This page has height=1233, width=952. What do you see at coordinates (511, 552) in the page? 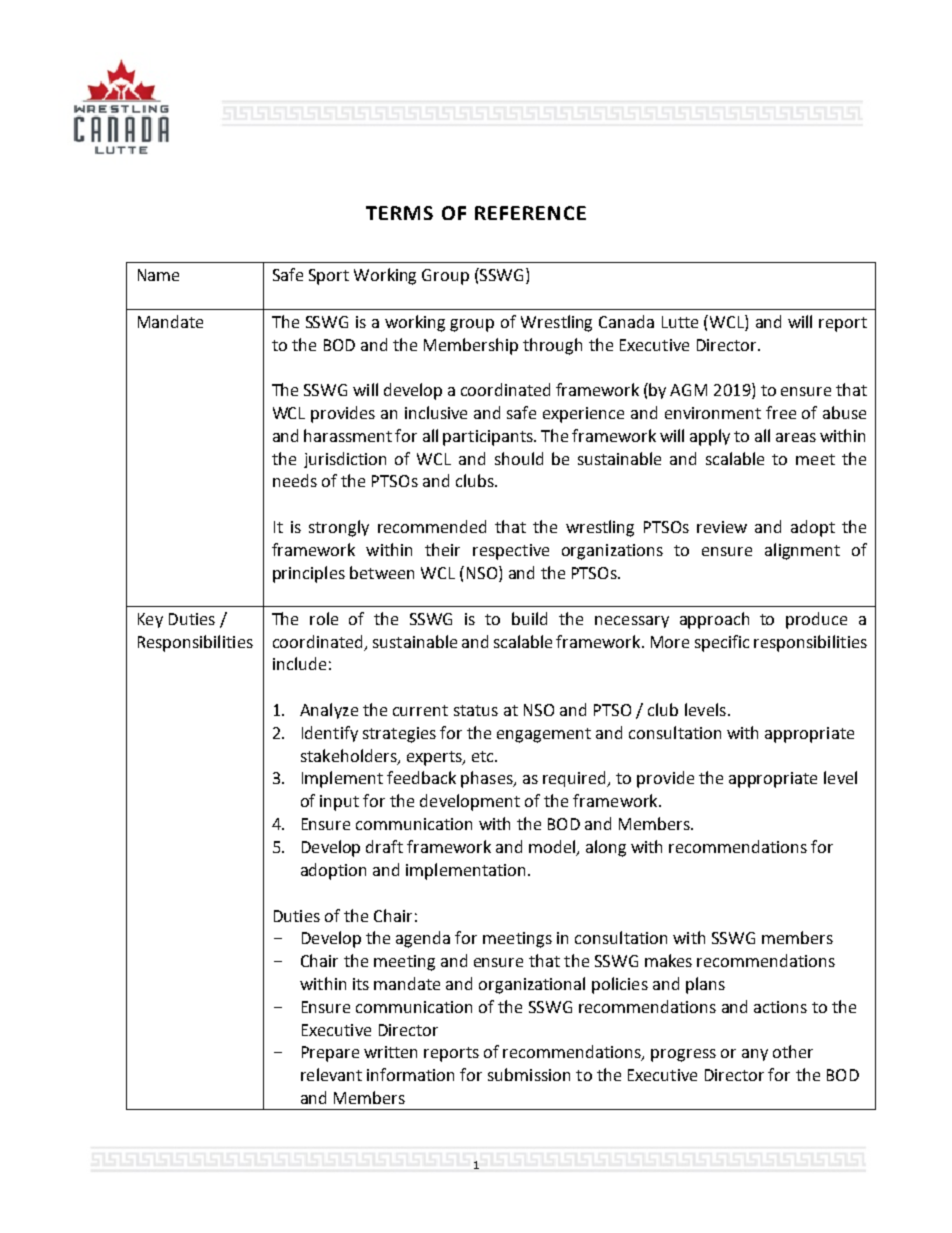
I see `respective` at bounding box center [511, 552].
